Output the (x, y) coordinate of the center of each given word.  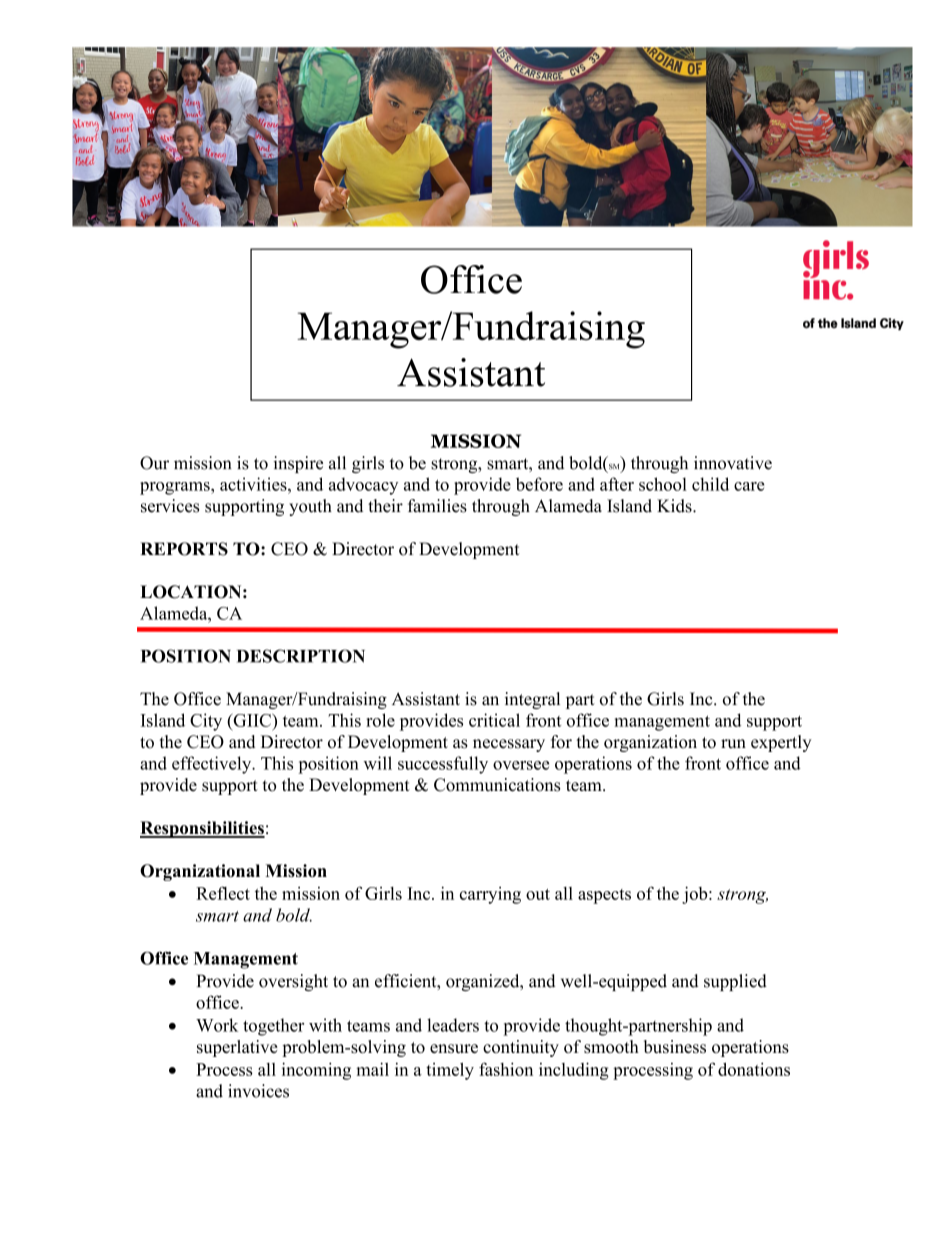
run (733, 744)
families (437, 506)
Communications (497, 785)
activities (254, 484)
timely (450, 1071)
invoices (258, 1091)
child (710, 484)
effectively (213, 765)
